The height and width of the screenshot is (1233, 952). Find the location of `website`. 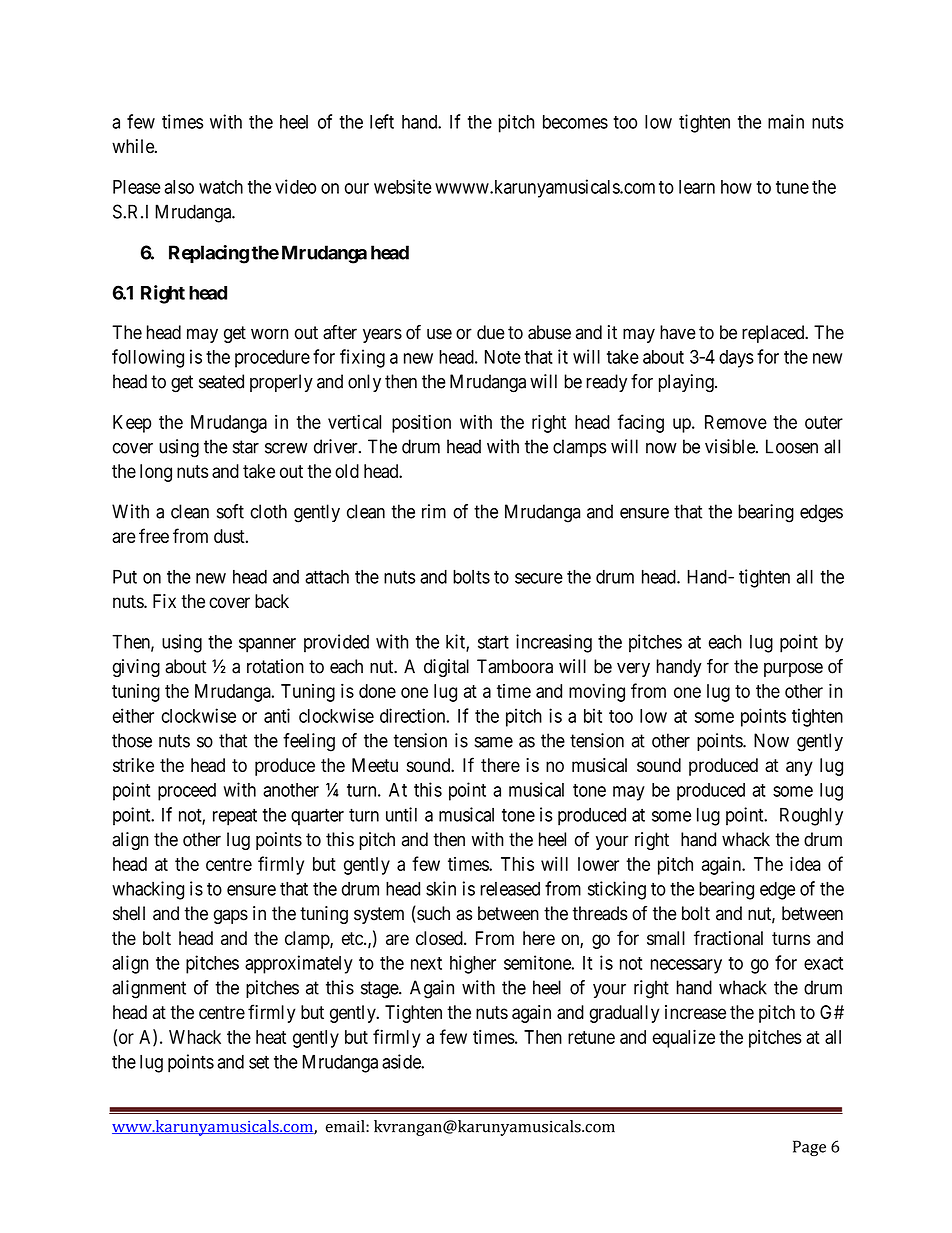

website is located at coordinates (403, 186).
